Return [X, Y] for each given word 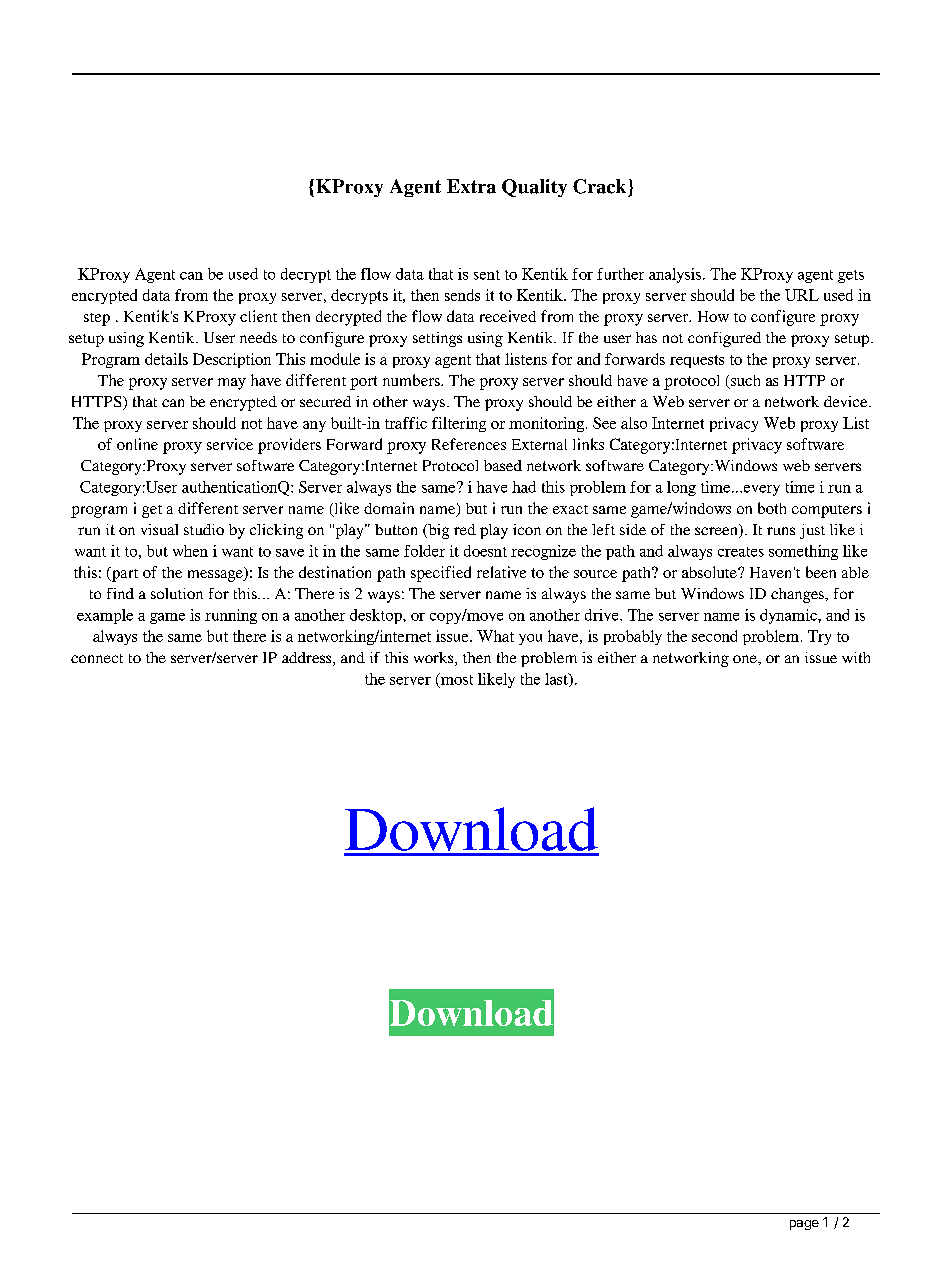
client [258, 316]
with [856, 657]
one [746, 659]
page [804, 1225]
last [557, 680]
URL [802, 295]
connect [97, 658]
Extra [471, 186]
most [455, 680]
